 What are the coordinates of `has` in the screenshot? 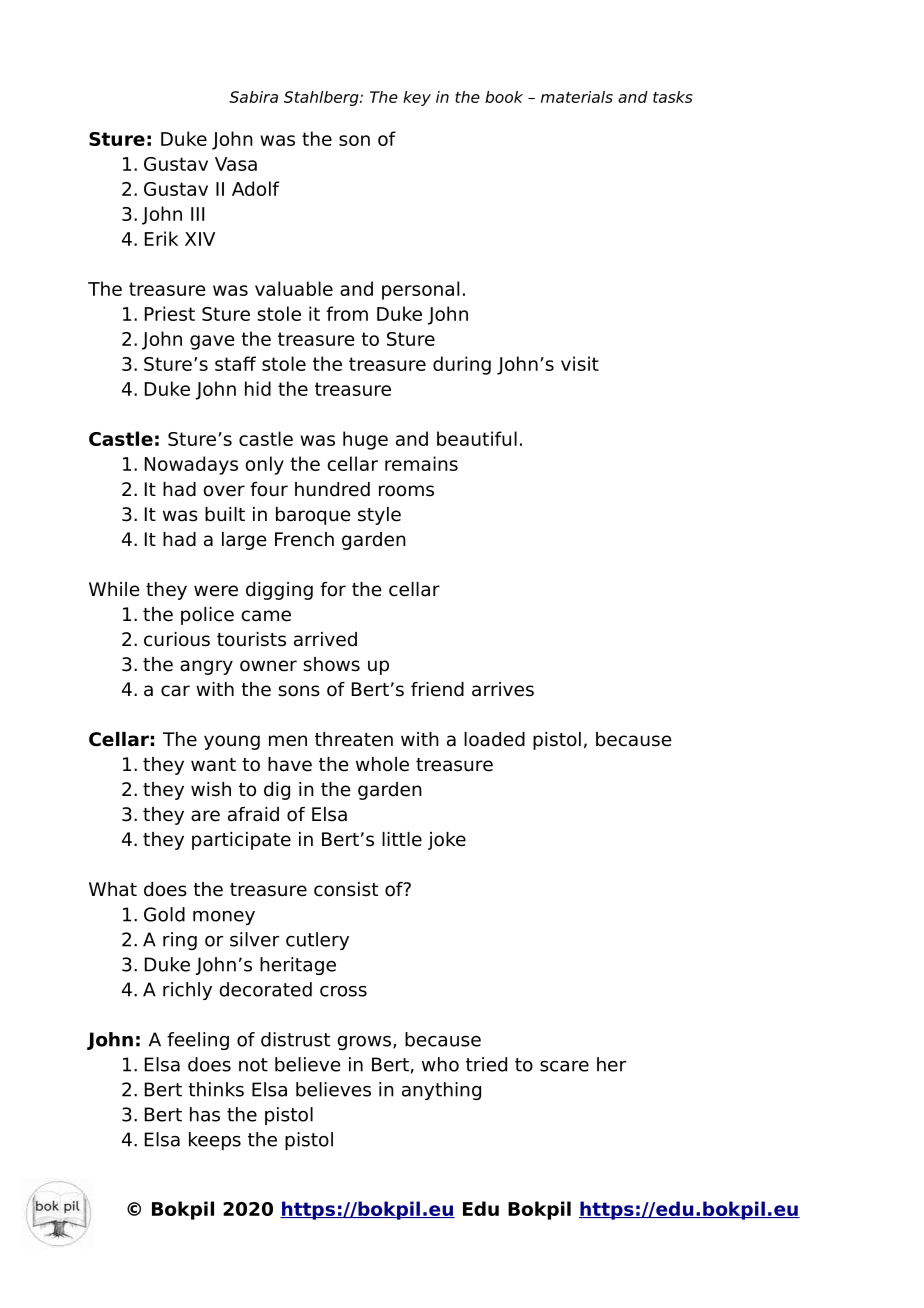 It's located at (205, 1114).
